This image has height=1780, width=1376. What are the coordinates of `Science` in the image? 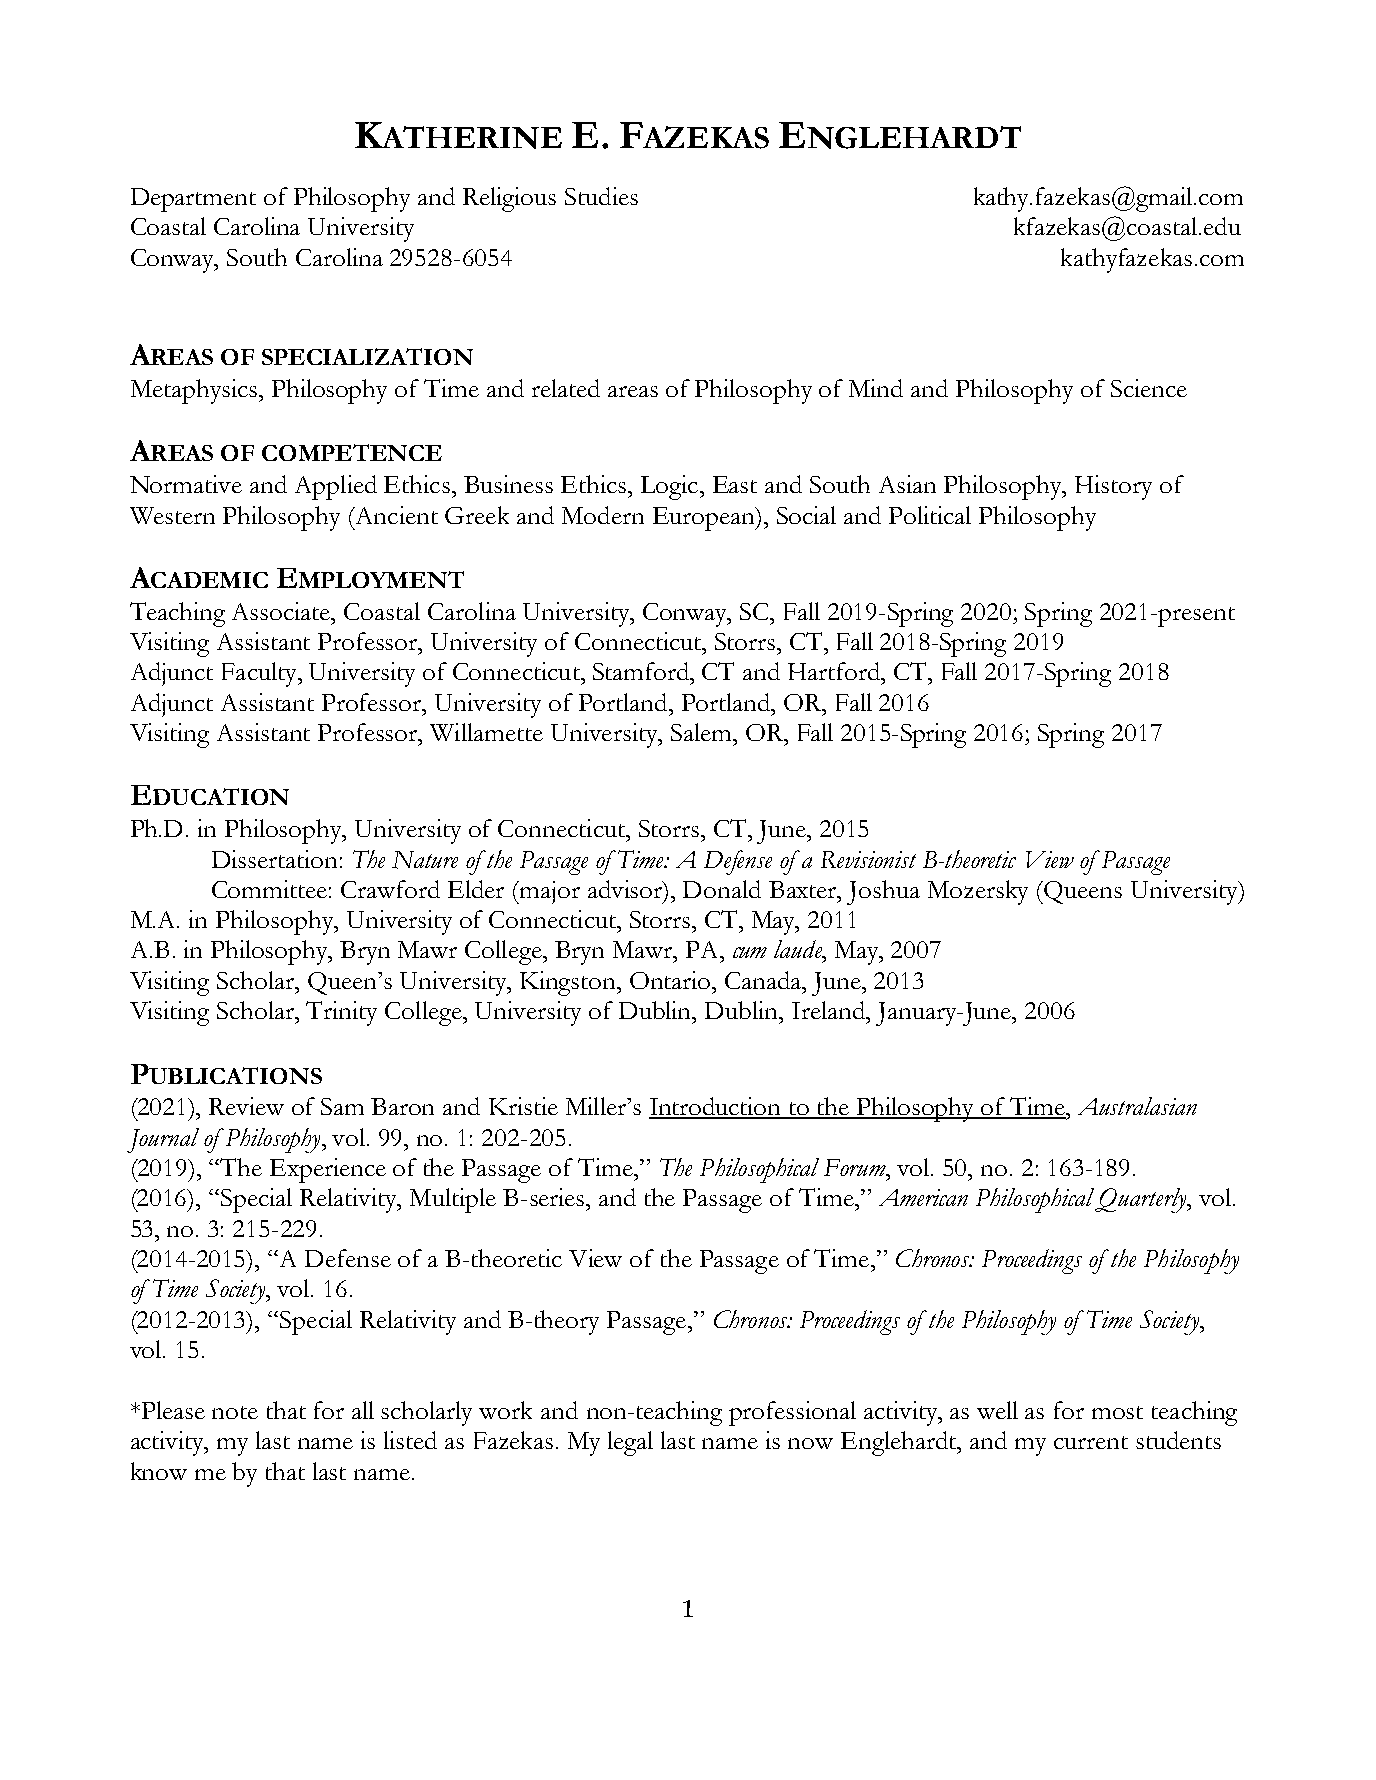 It's located at (1149, 388).
